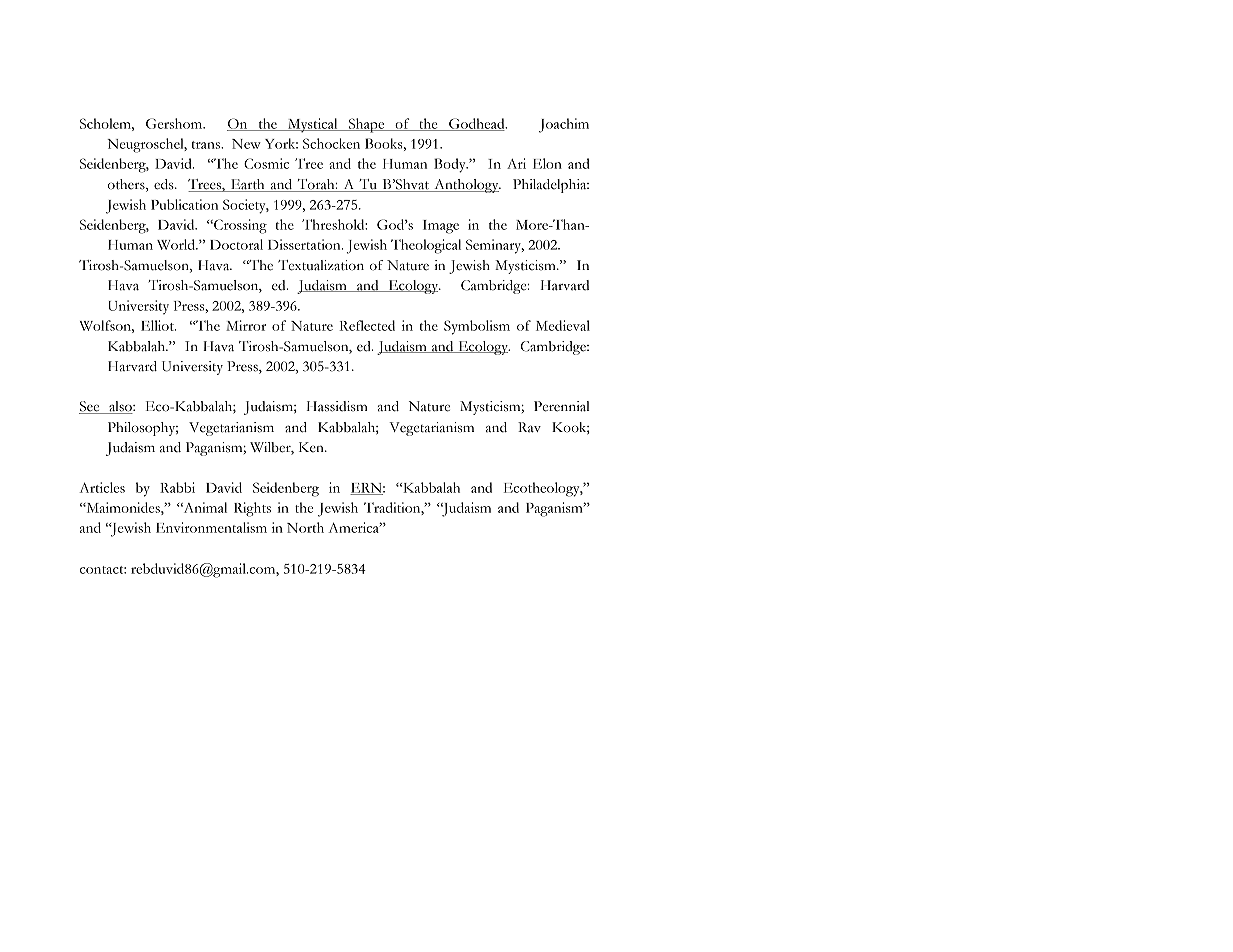  What do you see at coordinates (562, 406) in the document?
I see `Perennial` at bounding box center [562, 406].
